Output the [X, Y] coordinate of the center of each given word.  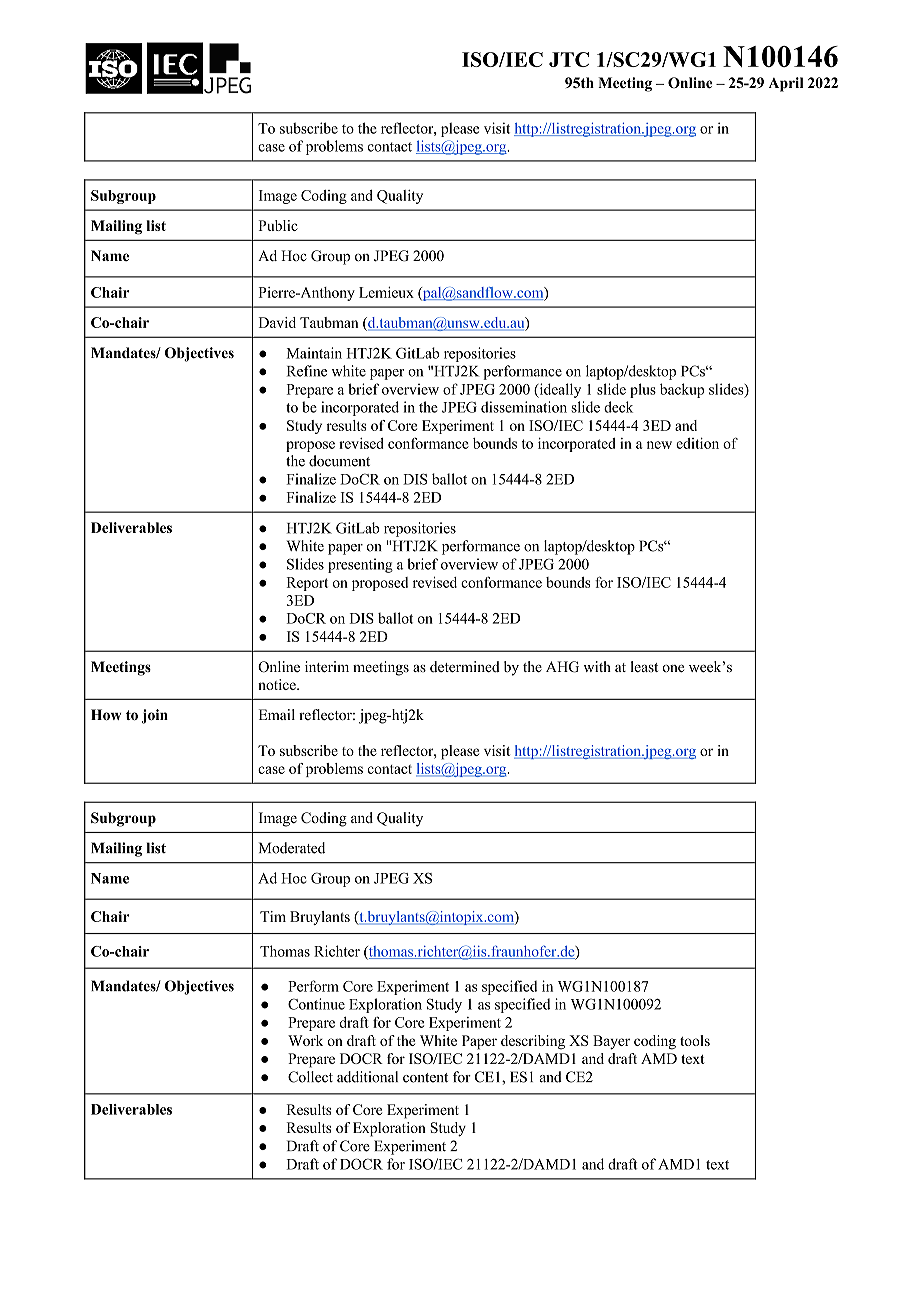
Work [305, 1040]
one [673, 668]
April [785, 84]
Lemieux [386, 292]
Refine [307, 371]
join [155, 716]
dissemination [524, 407]
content [425, 1078]
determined [465, 666]
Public [278, 225]
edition [697, 443]
